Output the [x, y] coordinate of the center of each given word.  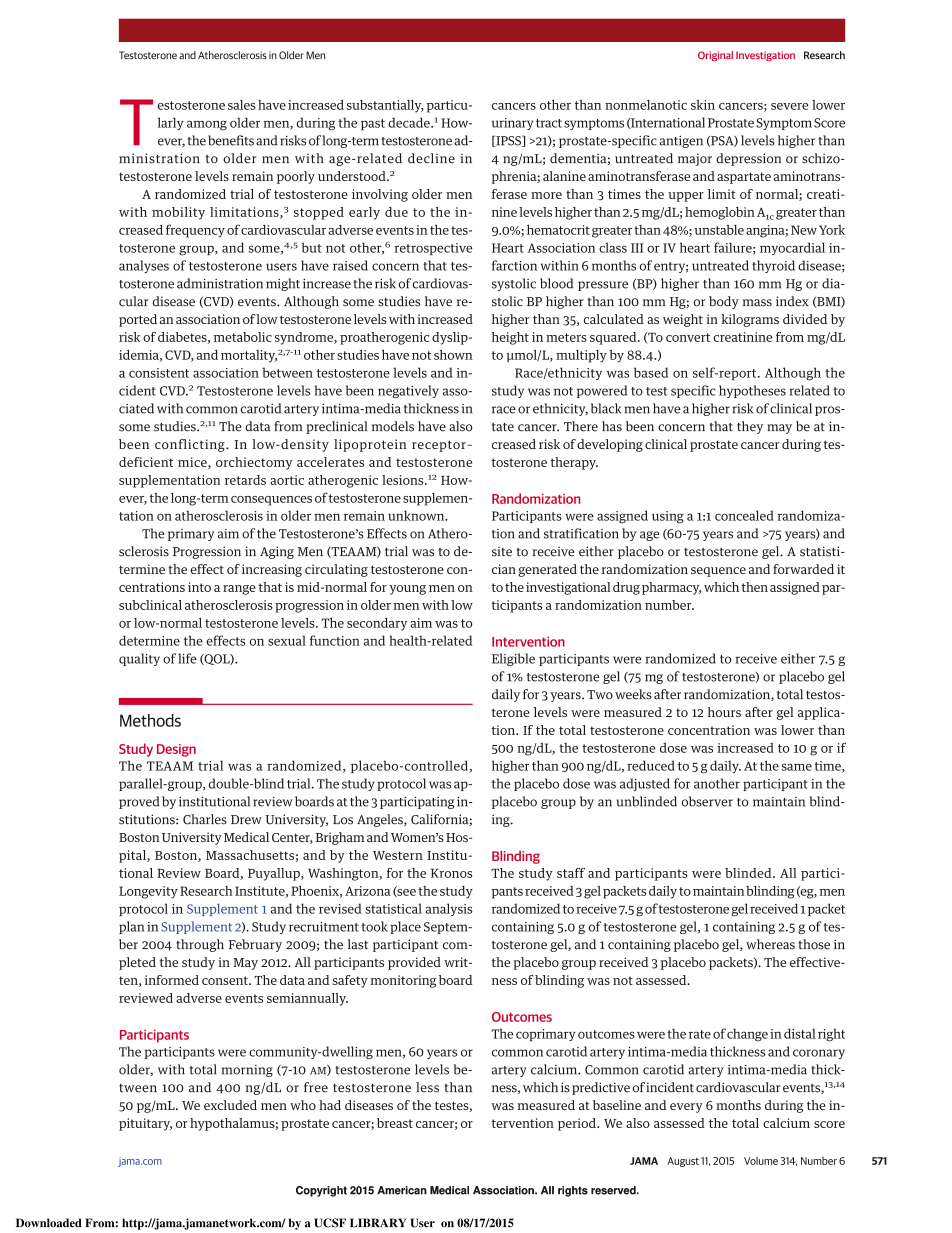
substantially [385, 106]
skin [703, 105]
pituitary [145, 1124]
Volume [761, 1161]
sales [242, 105]
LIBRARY [378, 1222]
